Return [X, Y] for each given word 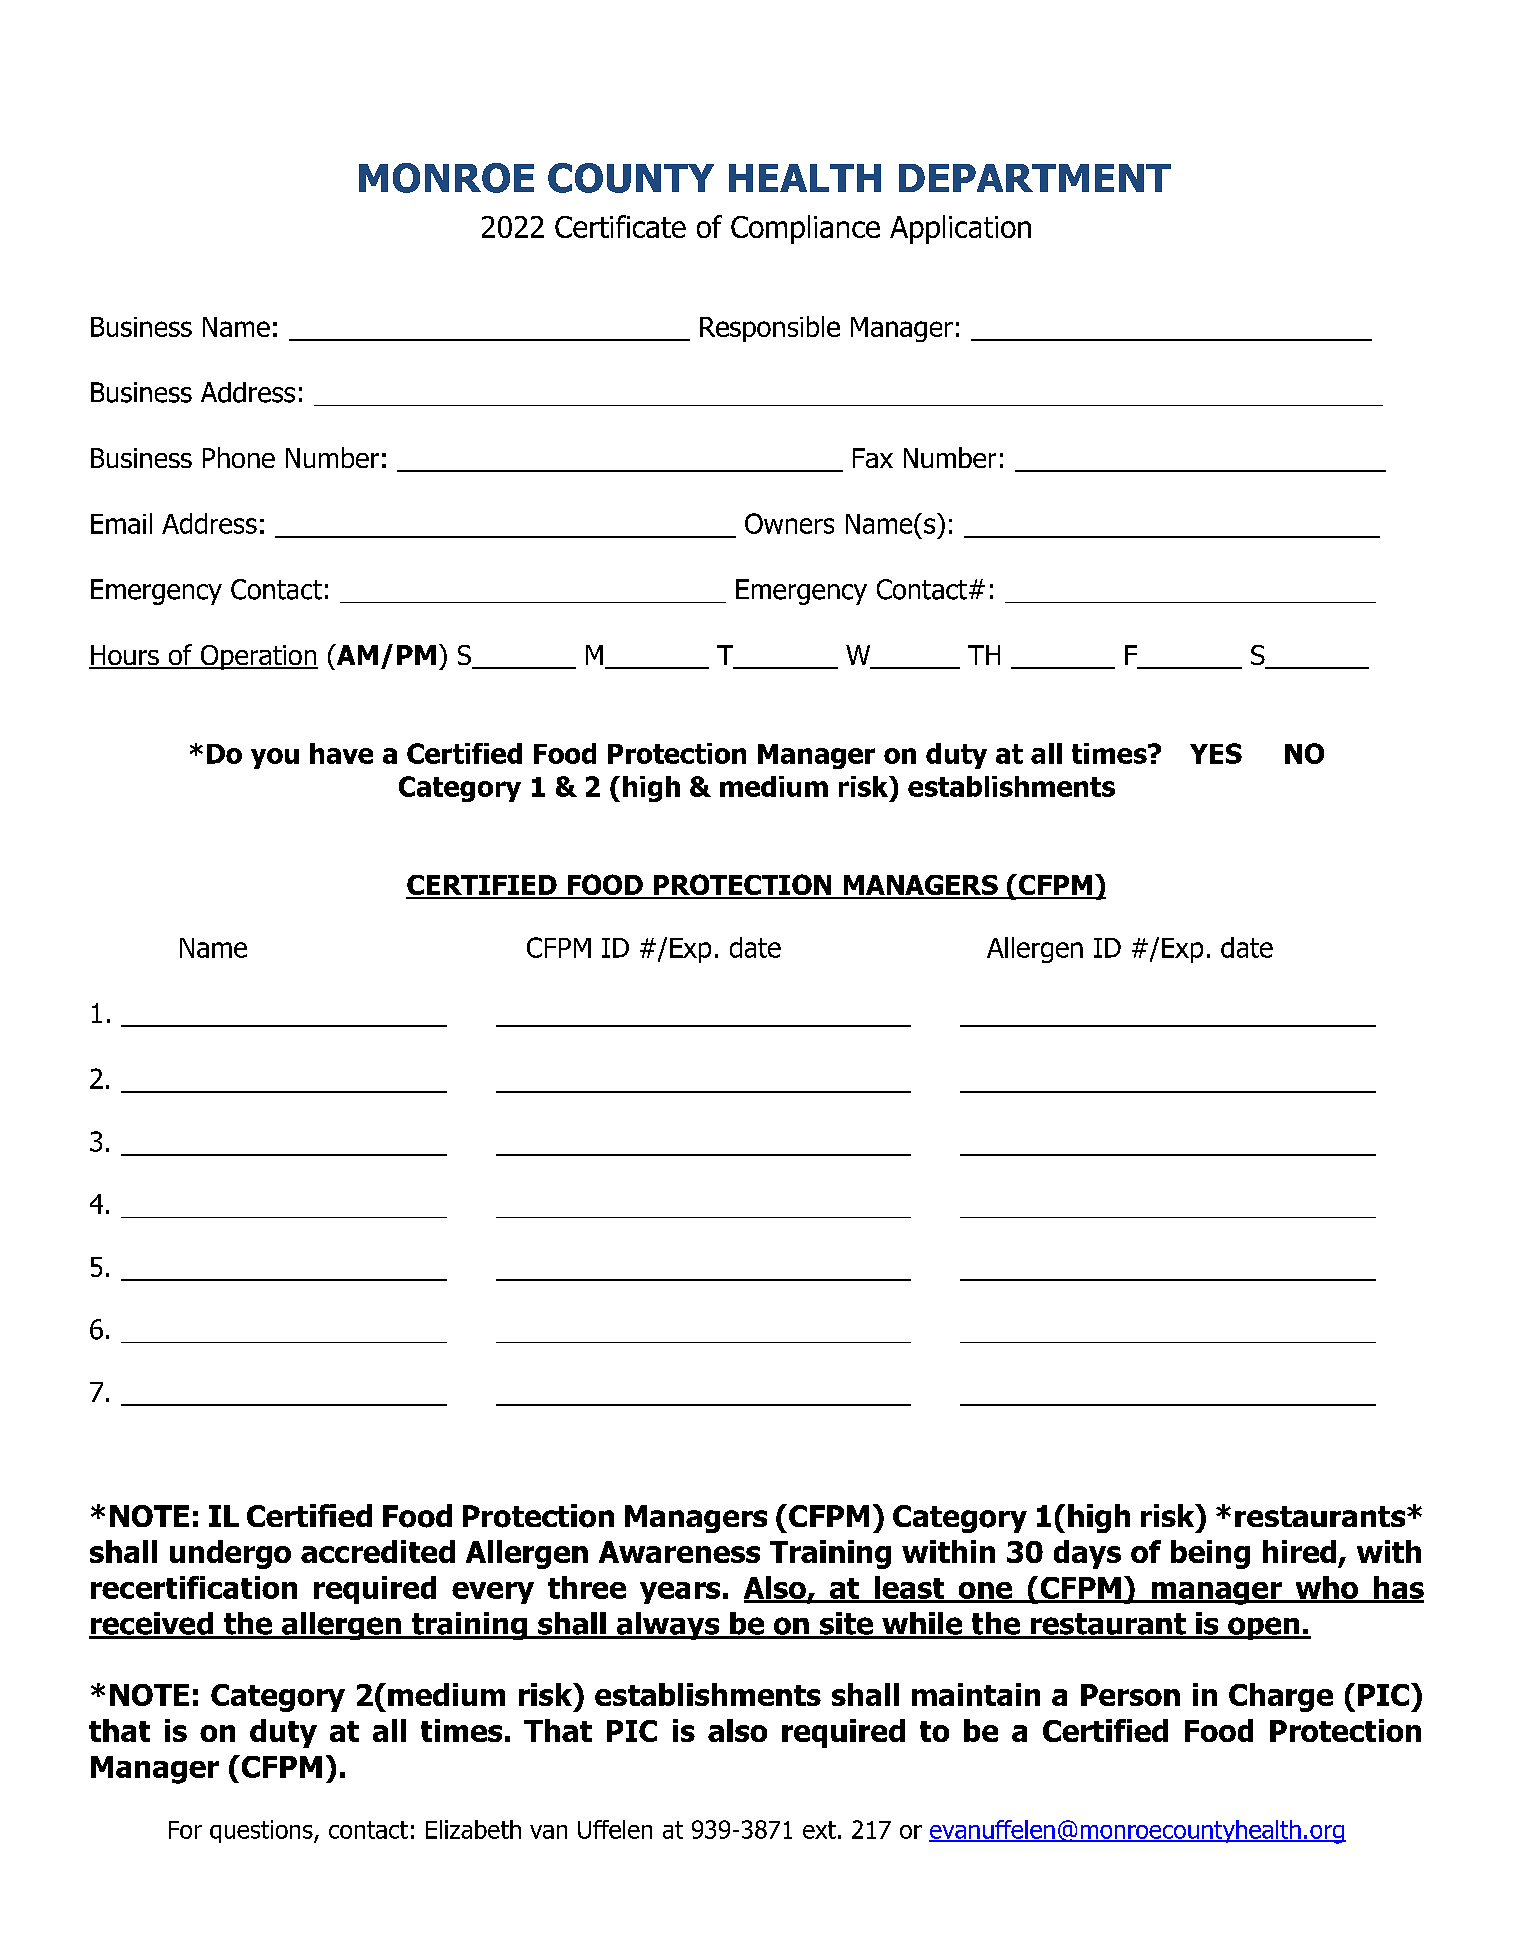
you [275, 758]
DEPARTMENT [1035, 178]
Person [1130, 1695]
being [1210, 1554]
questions [262, 1831]
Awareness [679, 1552]
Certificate [620, 226]
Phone [239, 457]
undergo [230, 1554]
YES [1216, 753]
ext [819, 1830]
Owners [789, 523]
